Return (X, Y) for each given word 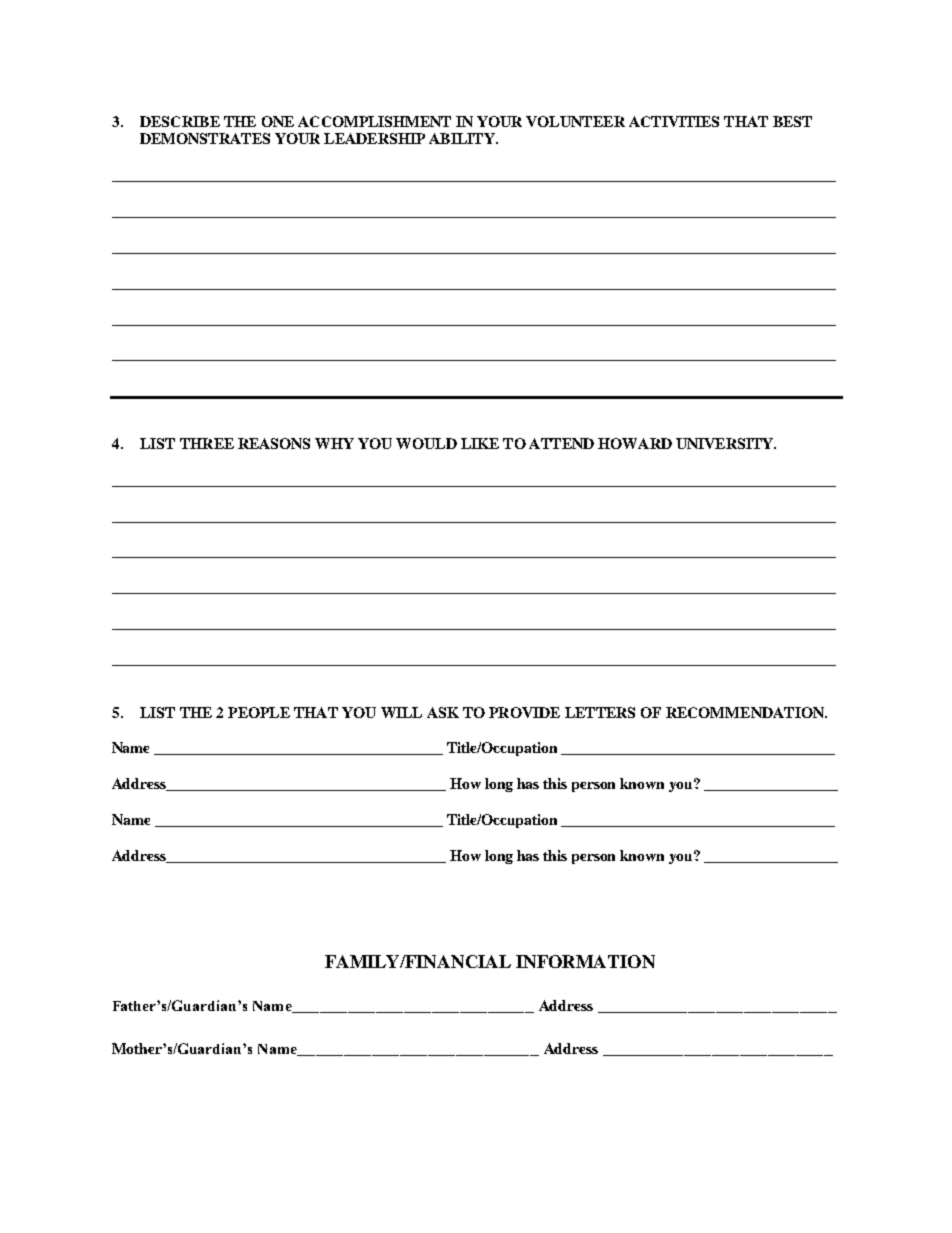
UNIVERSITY (726, 443)
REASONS (274, 443)
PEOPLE (259, 712)
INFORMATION (585, 961)
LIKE (480, 443)
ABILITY (463, 138)
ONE (278, 121)
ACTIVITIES (674, 121)
